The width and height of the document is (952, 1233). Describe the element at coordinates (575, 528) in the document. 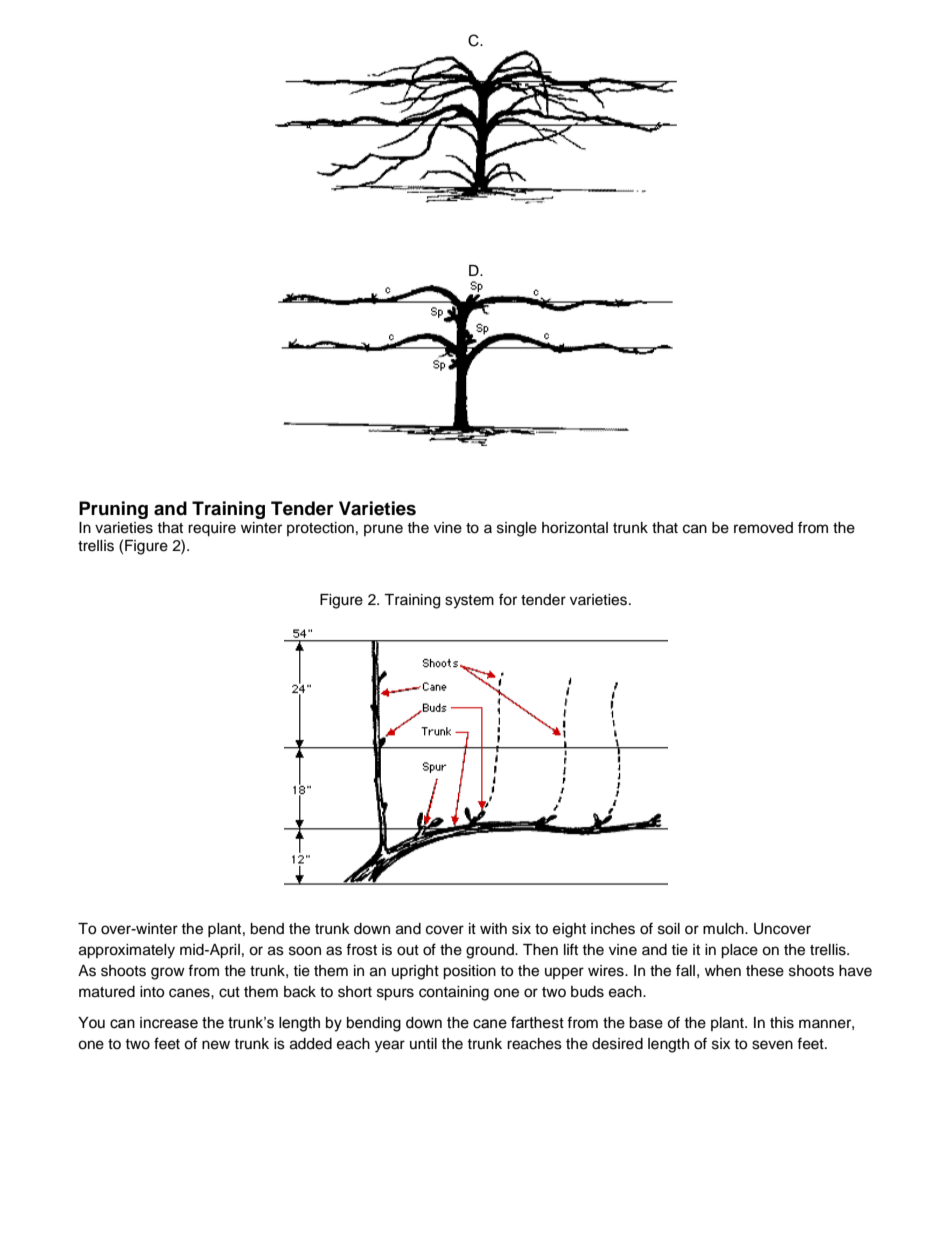

I see `horizontal` at that location.
